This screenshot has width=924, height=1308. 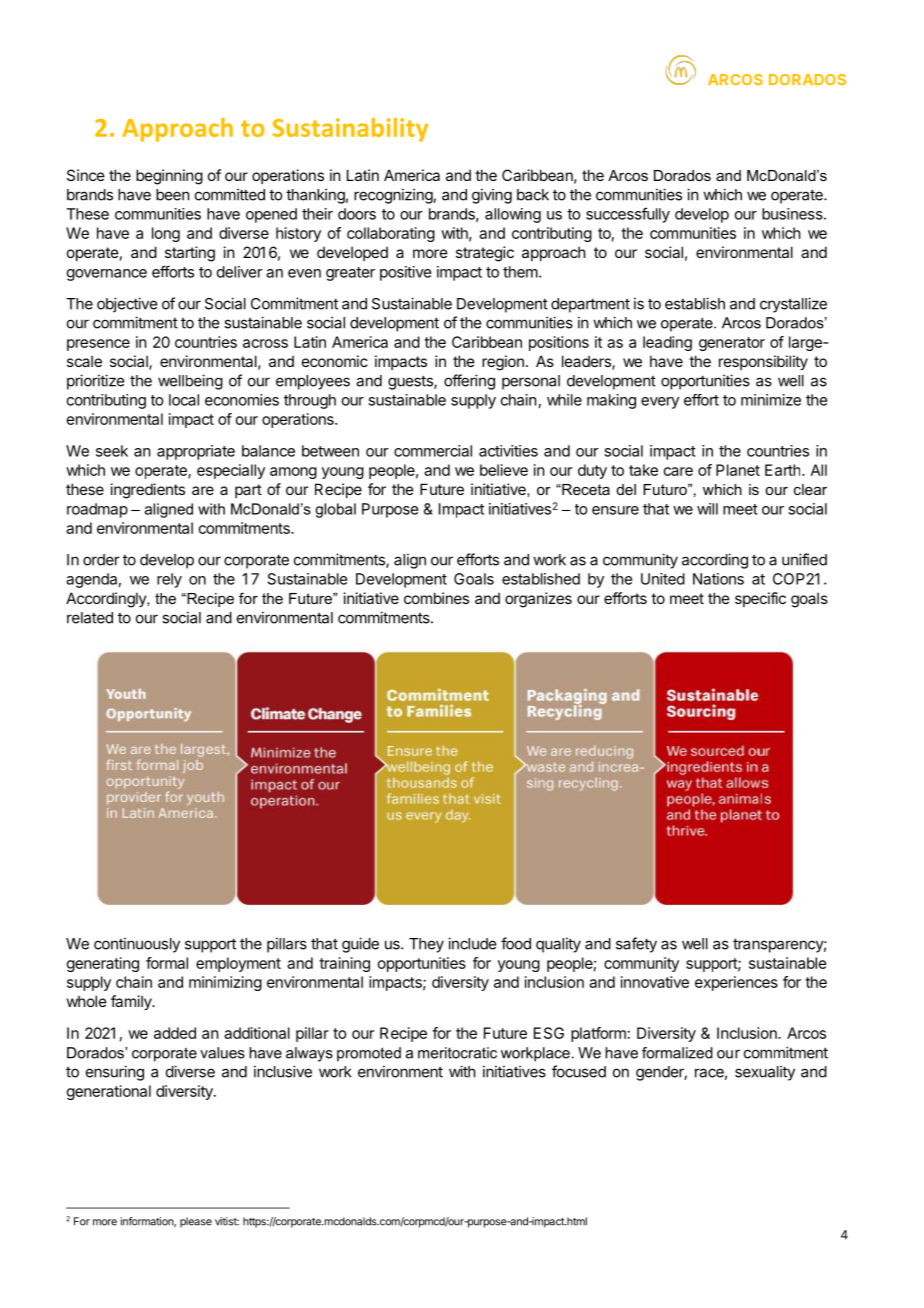 What do you see at coordinates (492, 196) in the screenshot?
I see `giving` at bounding box center [492, 196].
